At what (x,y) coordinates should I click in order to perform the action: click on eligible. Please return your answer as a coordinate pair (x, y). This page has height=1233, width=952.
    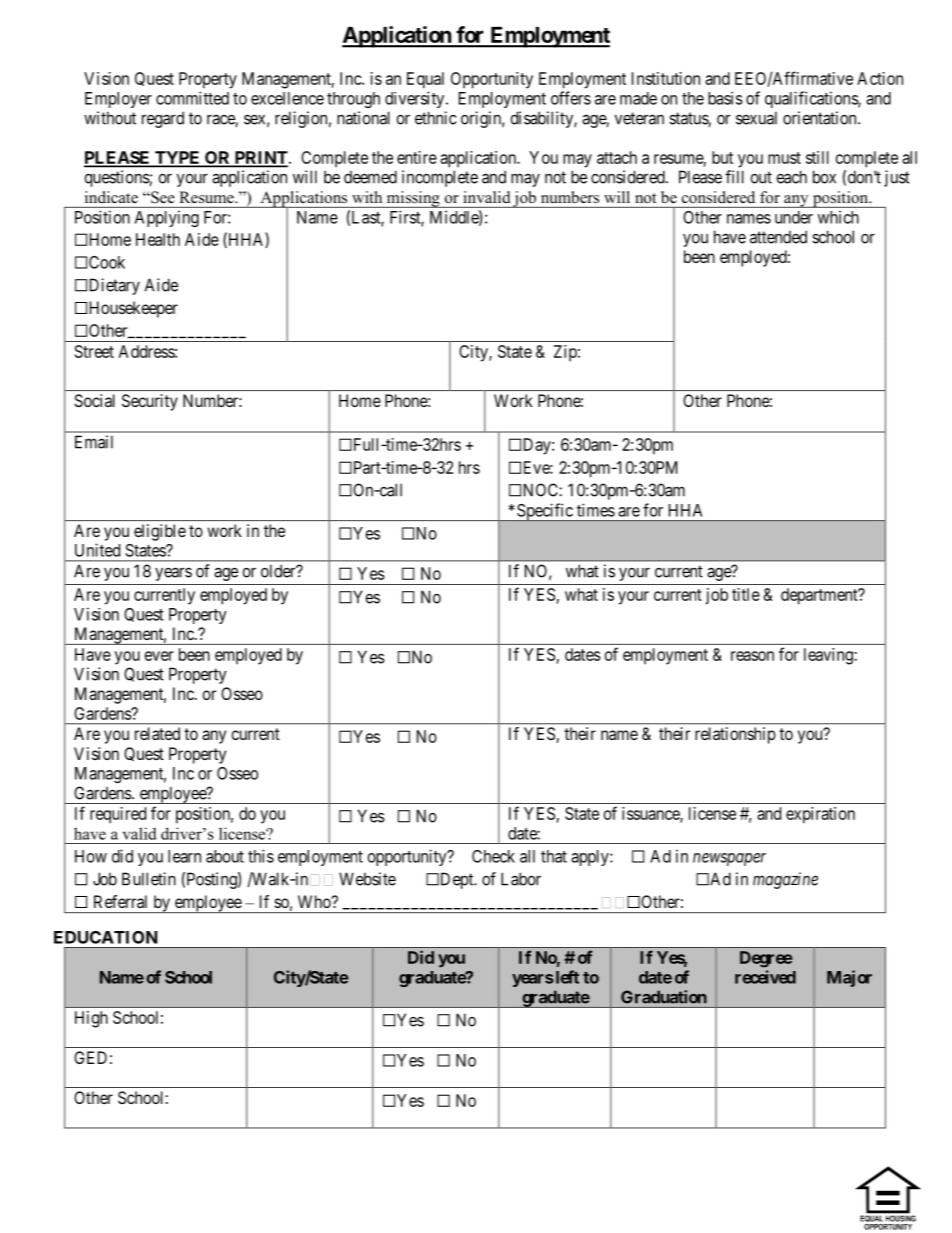
    Looking at the image, I should click on (160, 532).
